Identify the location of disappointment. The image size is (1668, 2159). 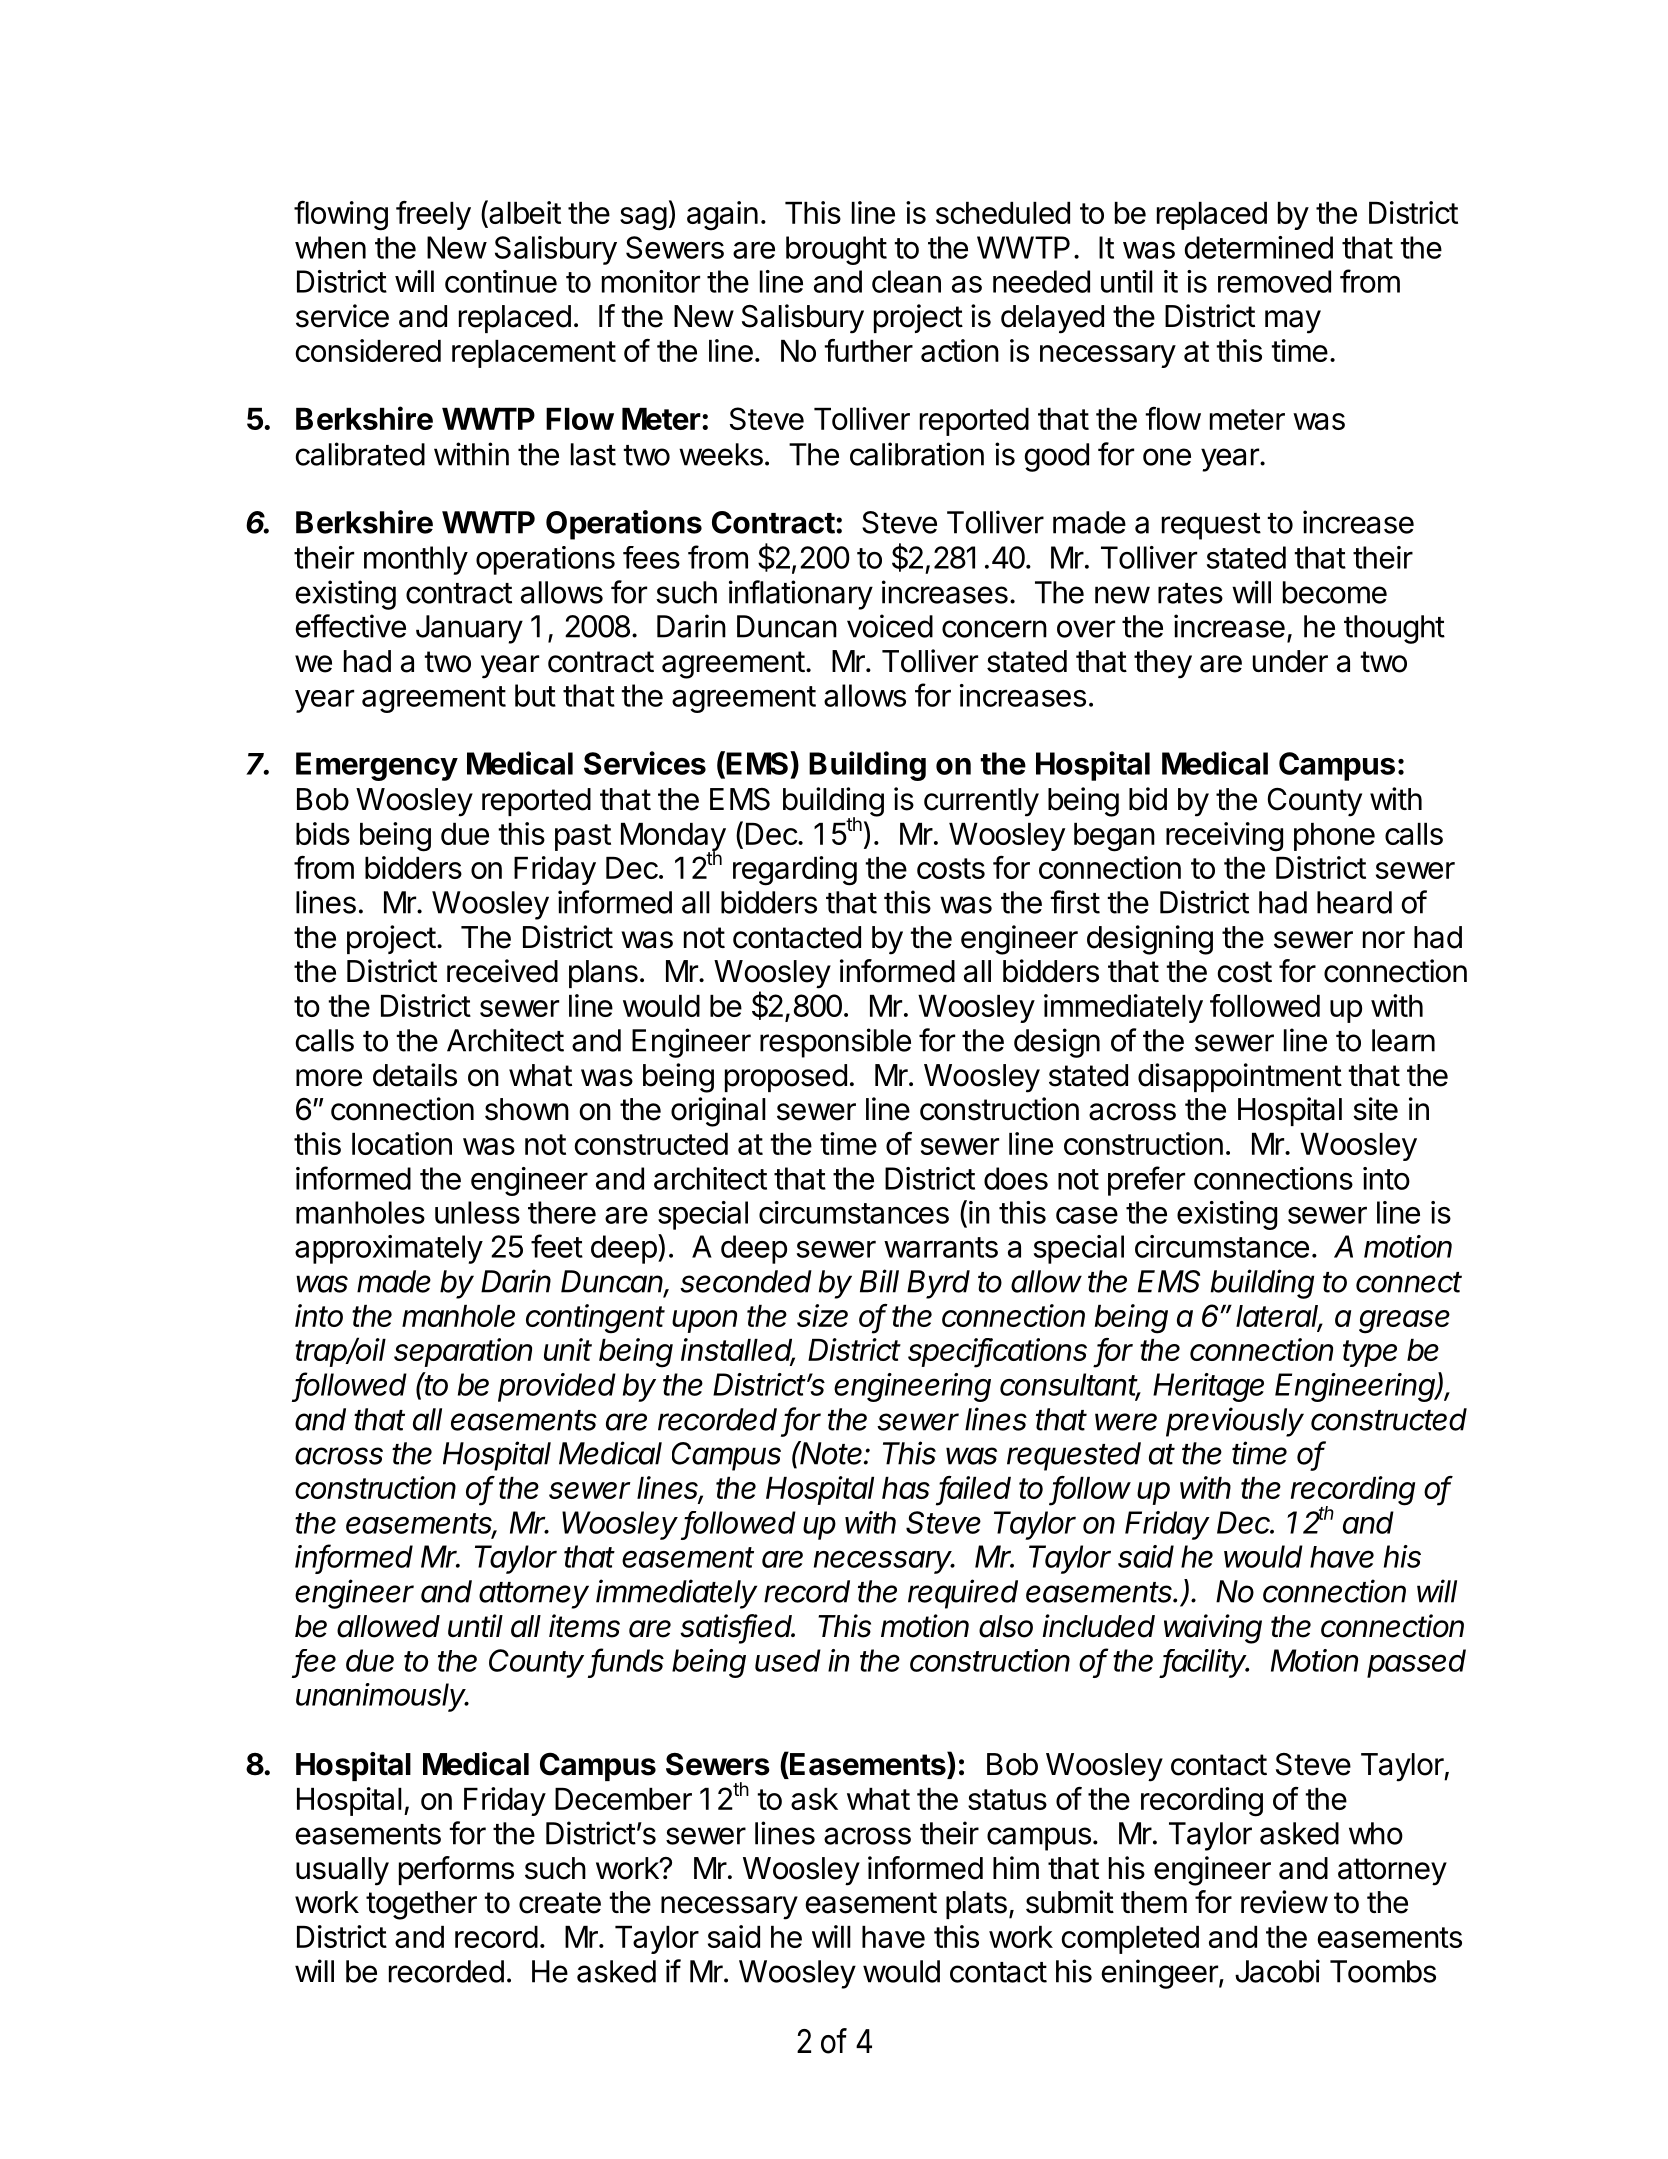
(1240, 1077).
